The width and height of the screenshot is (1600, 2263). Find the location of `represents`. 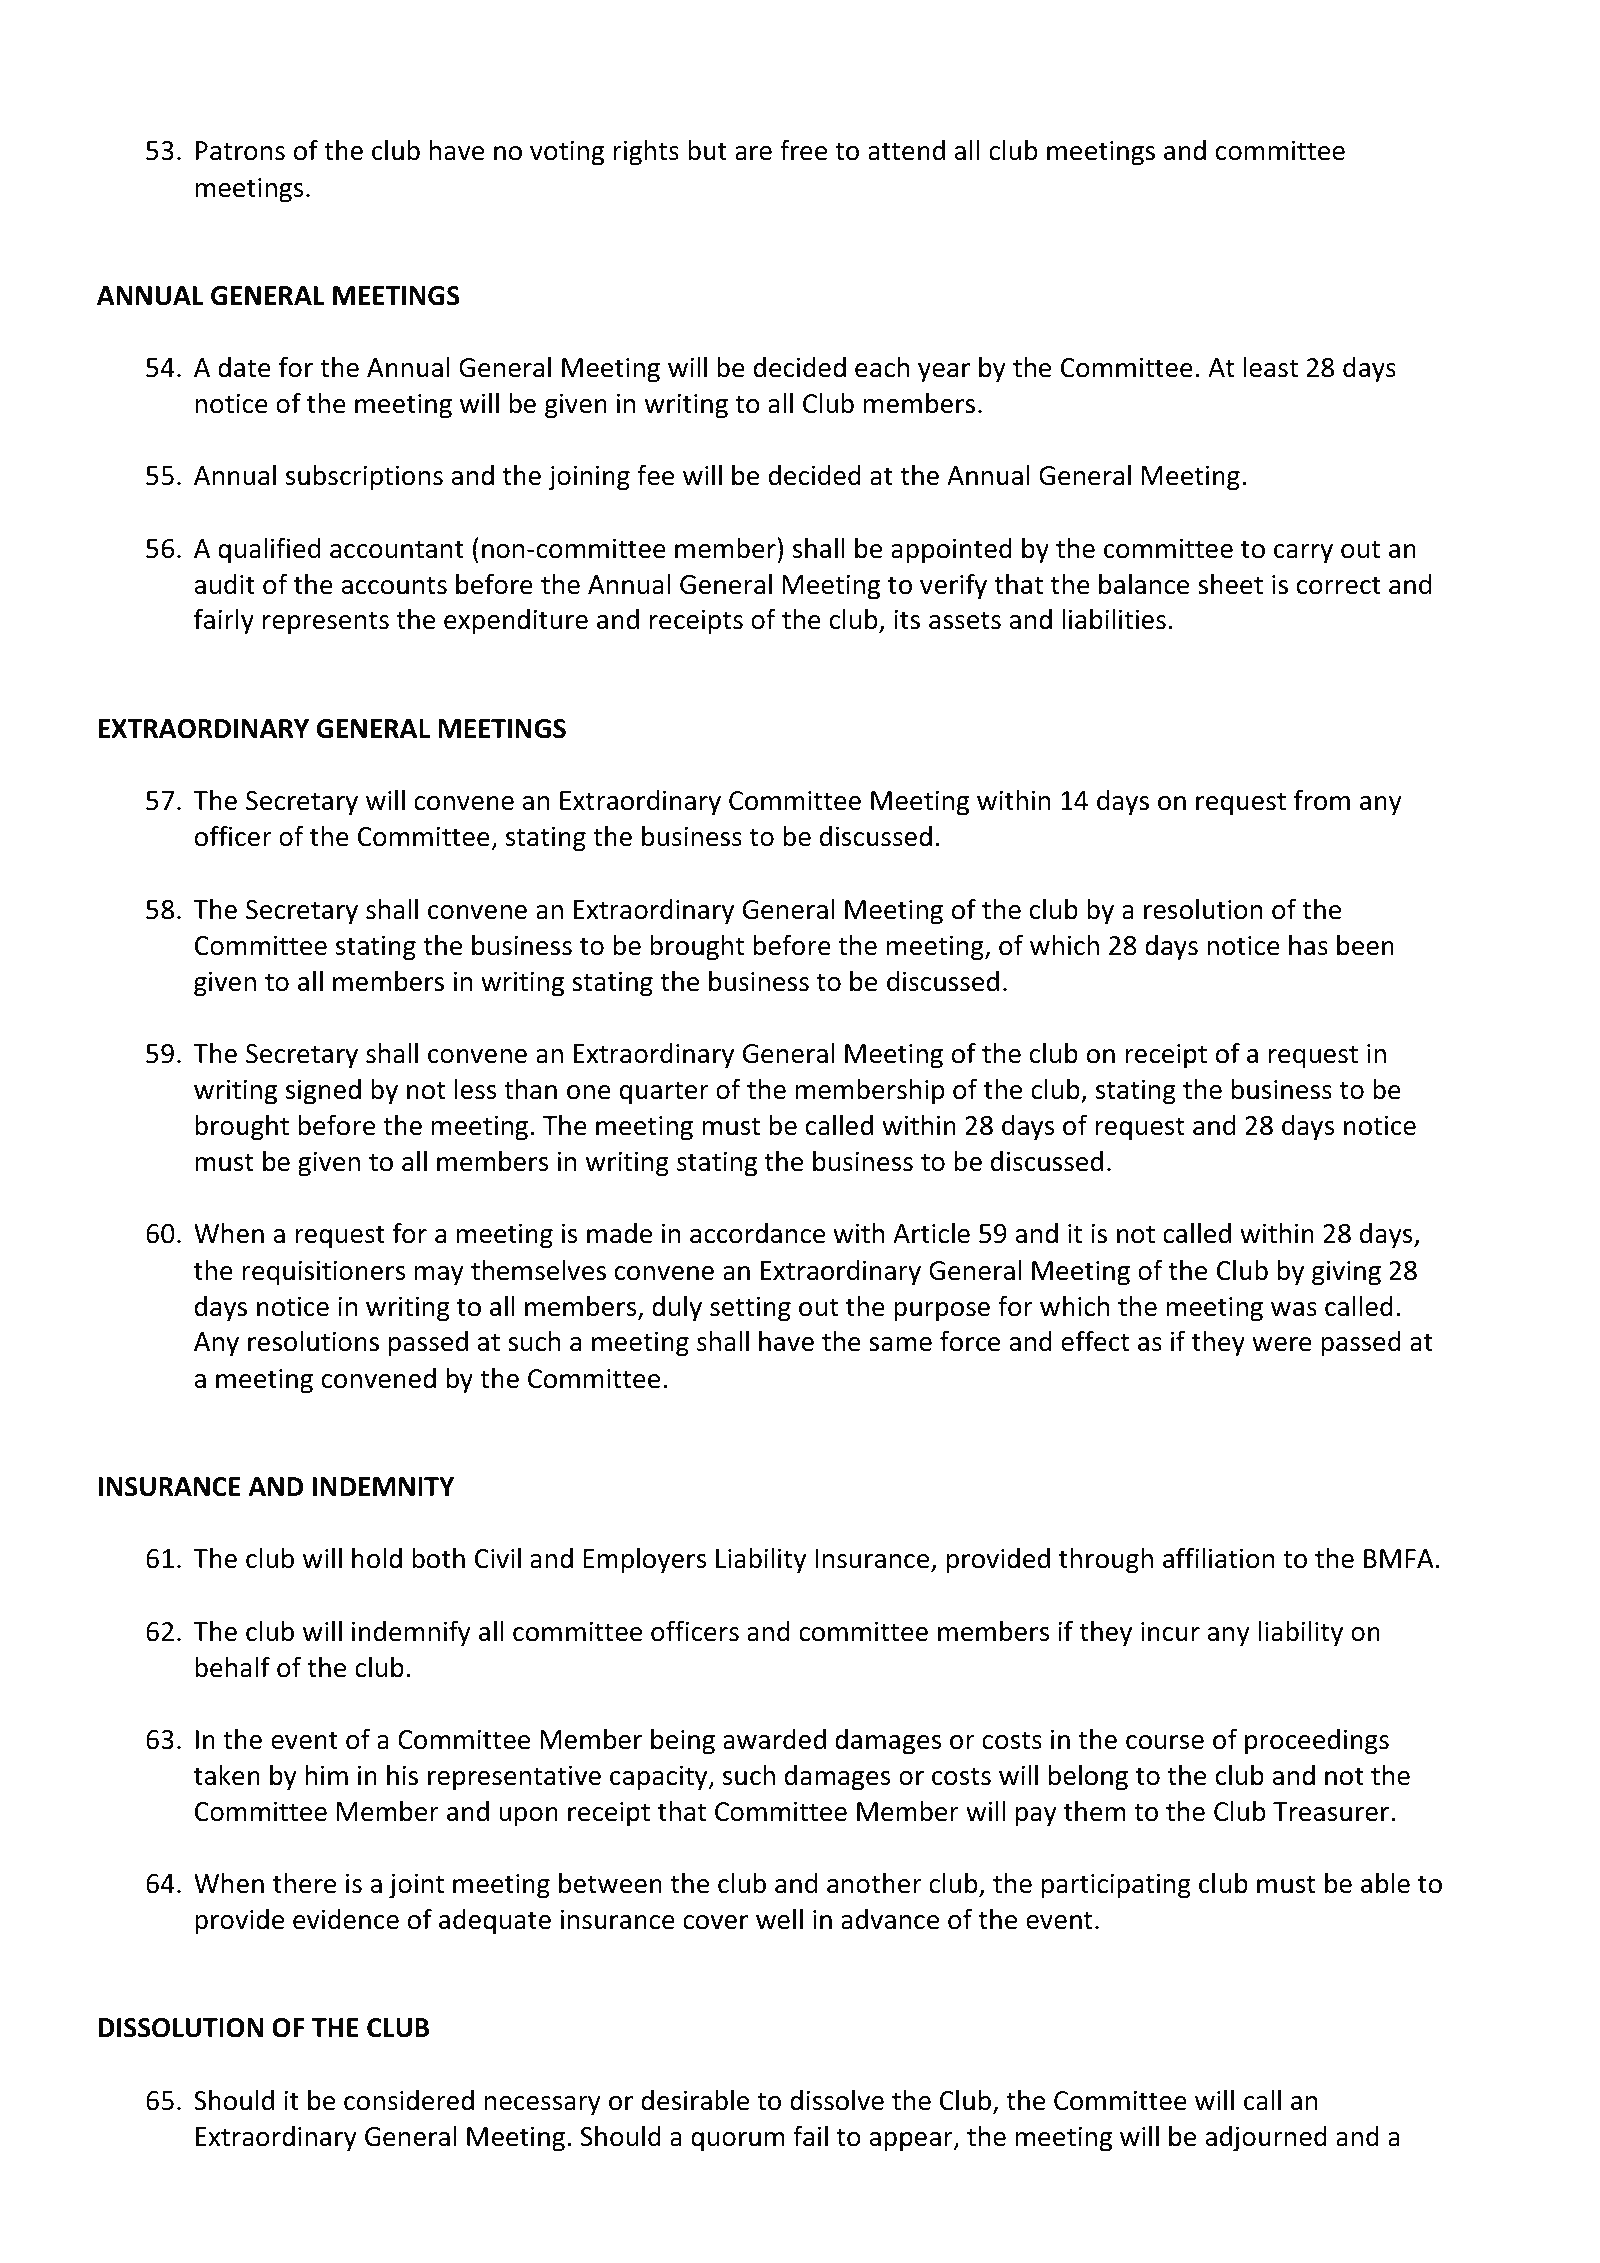

represents is located at coordinates (326, 623).
